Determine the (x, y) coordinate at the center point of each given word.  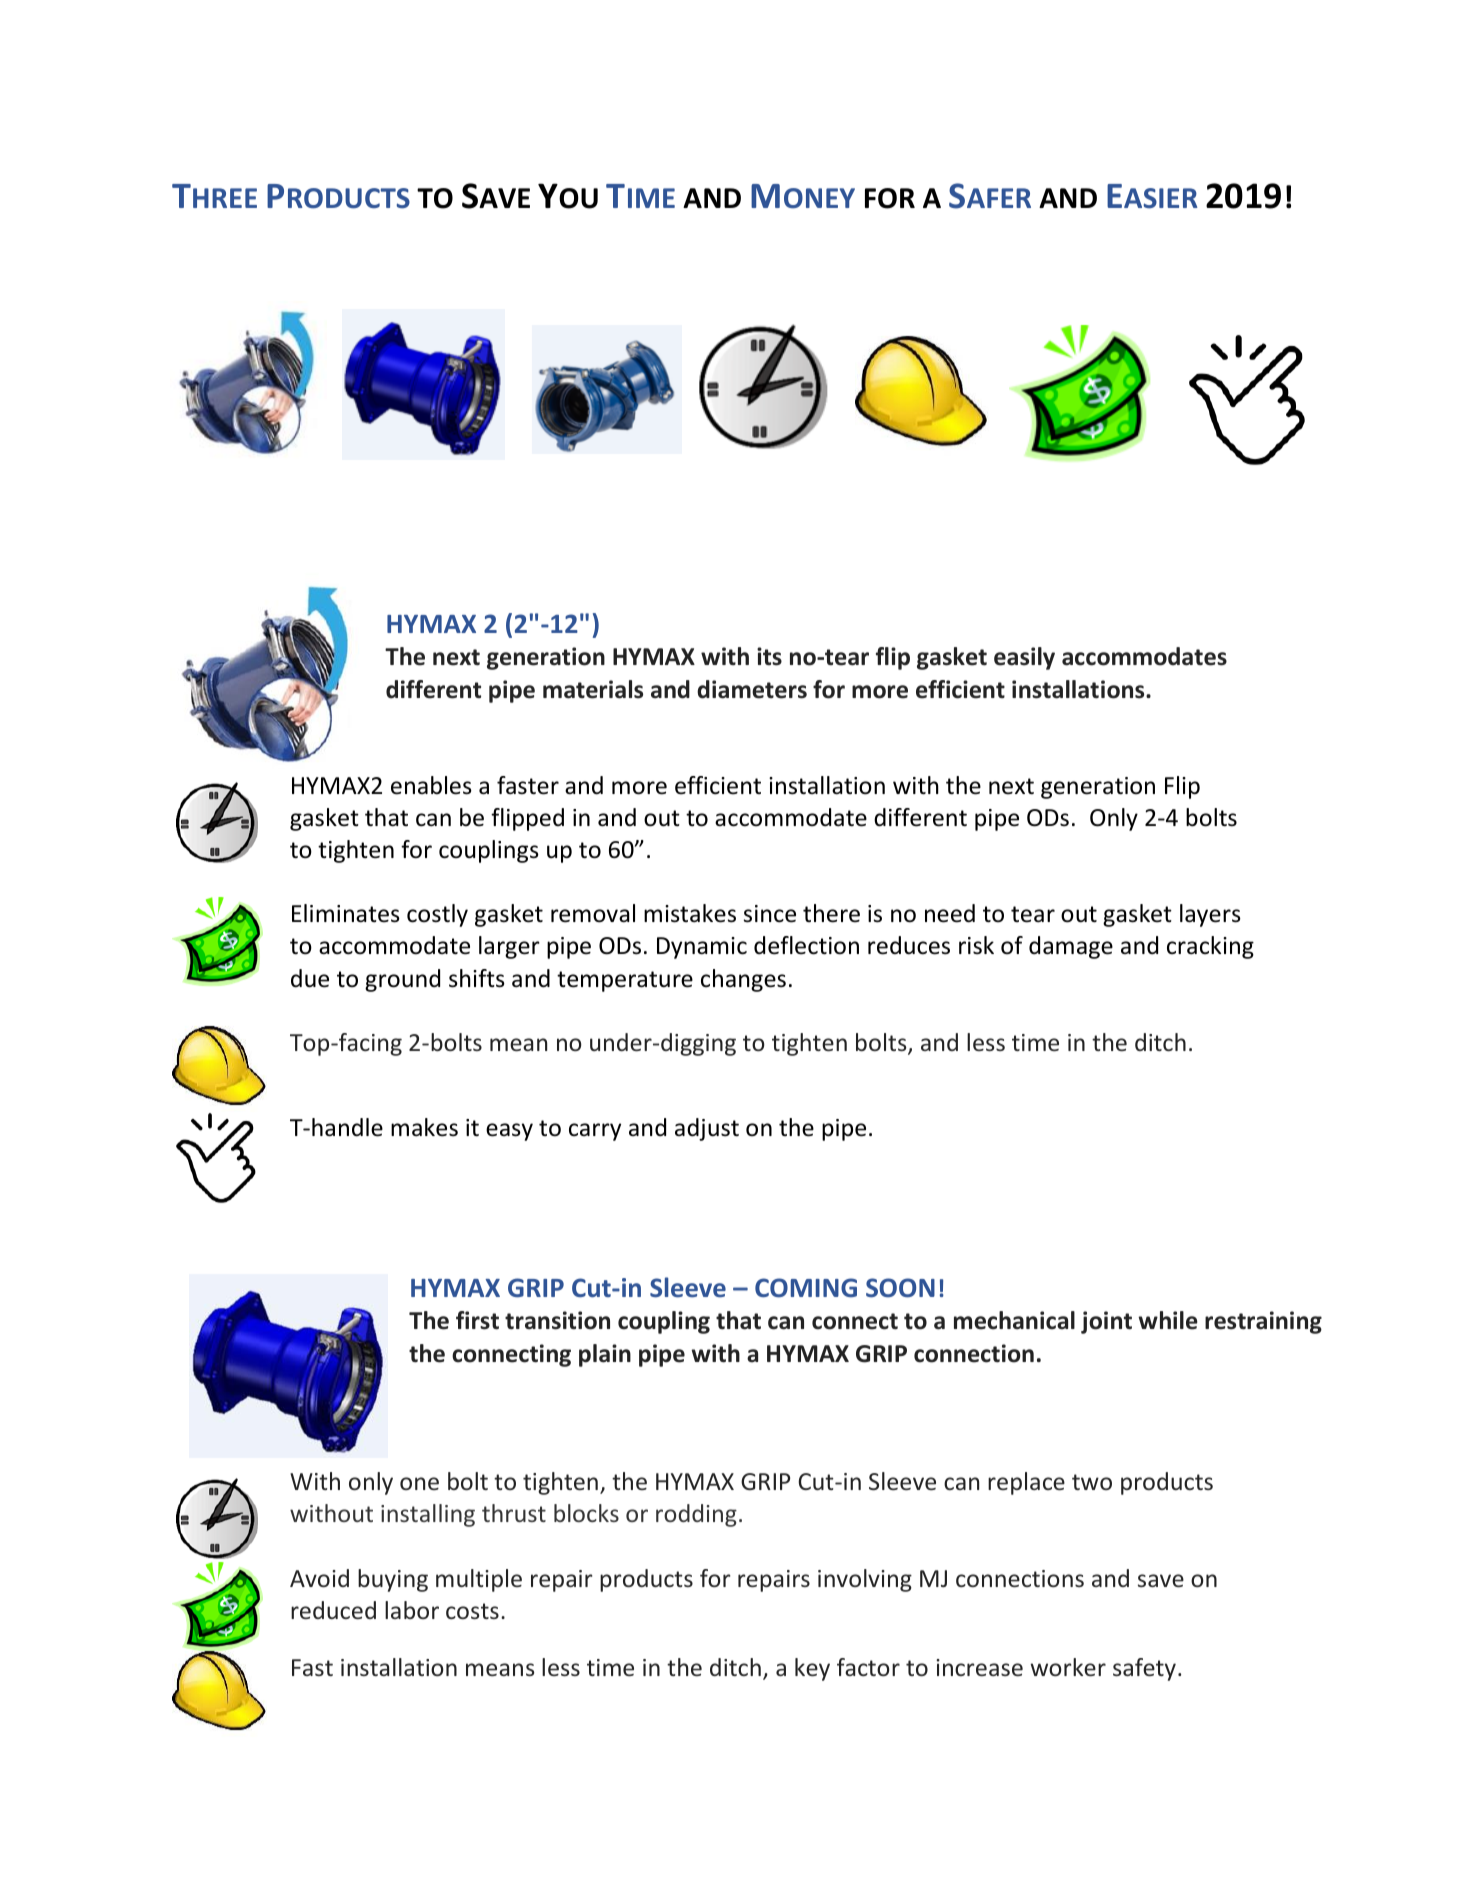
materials (593, 689)
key (812, 1669)
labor (412, 1610)
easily (1024, 658)
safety (1144, 1669)
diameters (752, 689)
